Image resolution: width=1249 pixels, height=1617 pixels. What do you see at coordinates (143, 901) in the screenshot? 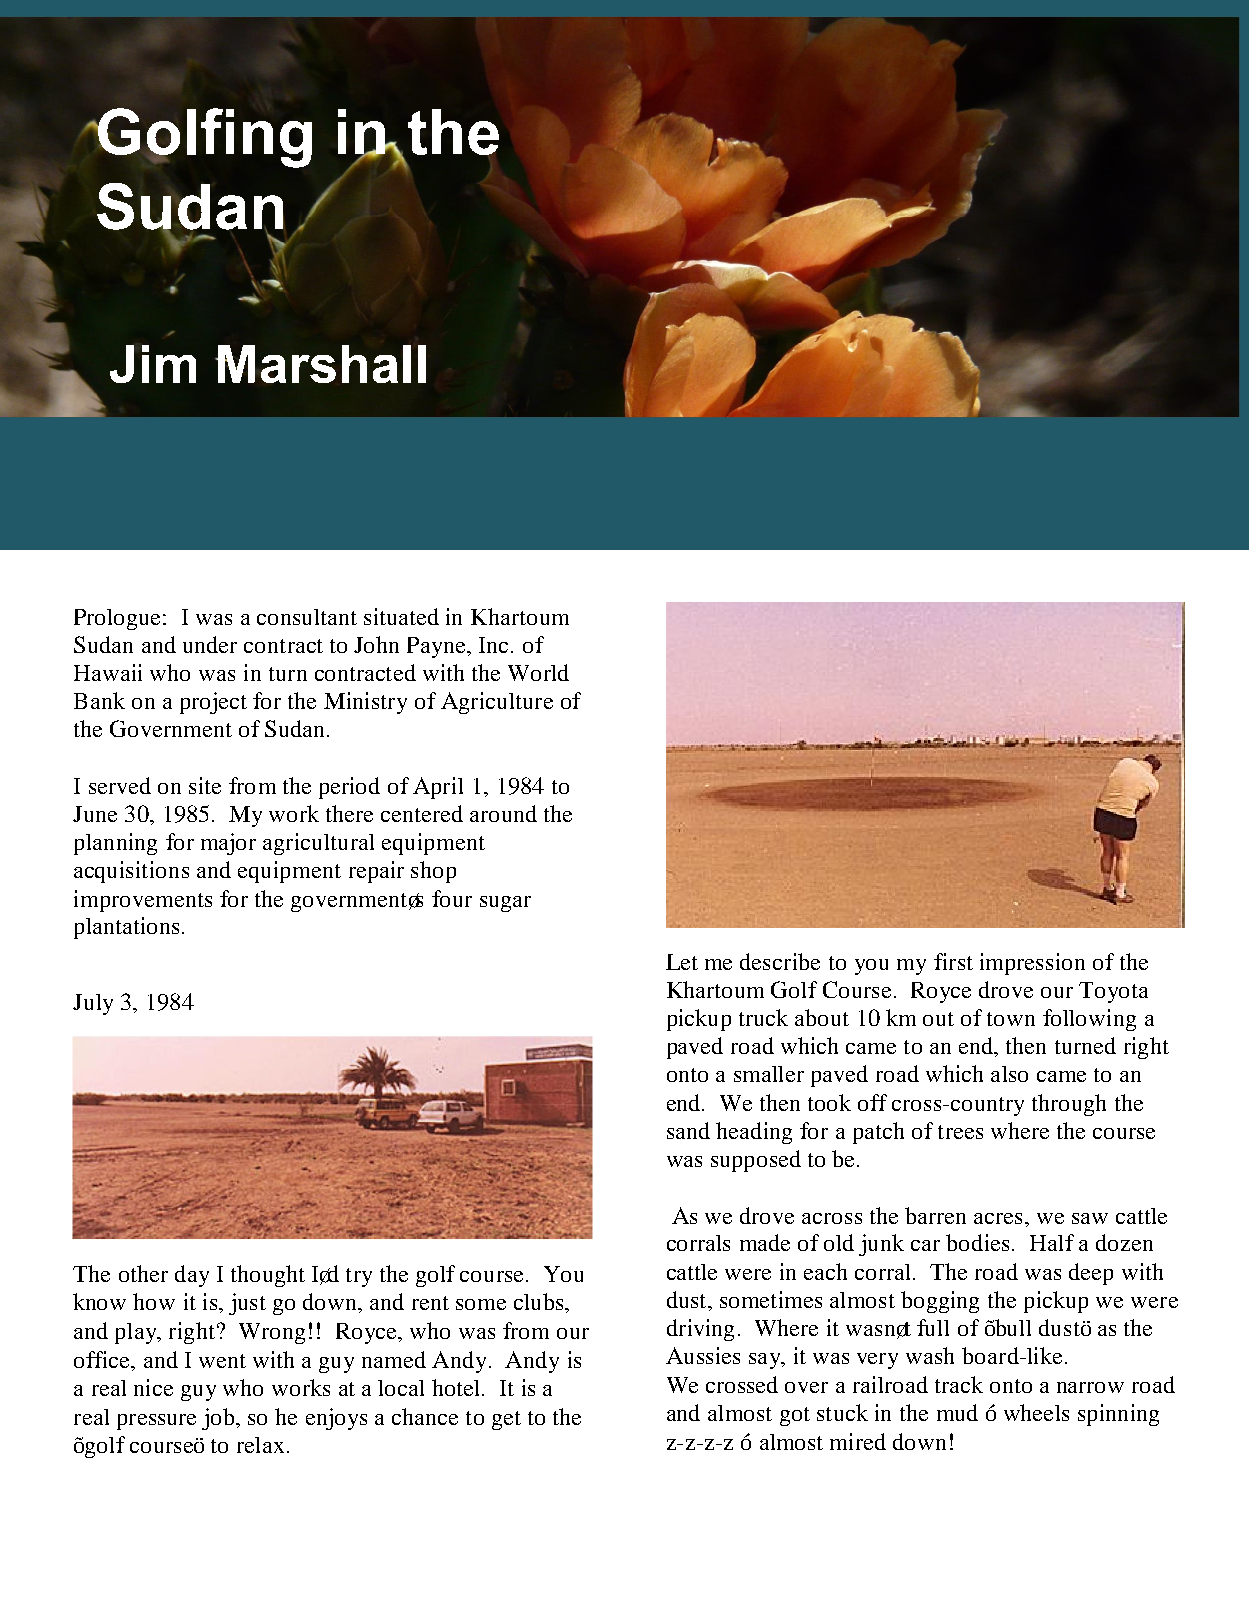
I see `improvements` at bounding box center [143, 901].
